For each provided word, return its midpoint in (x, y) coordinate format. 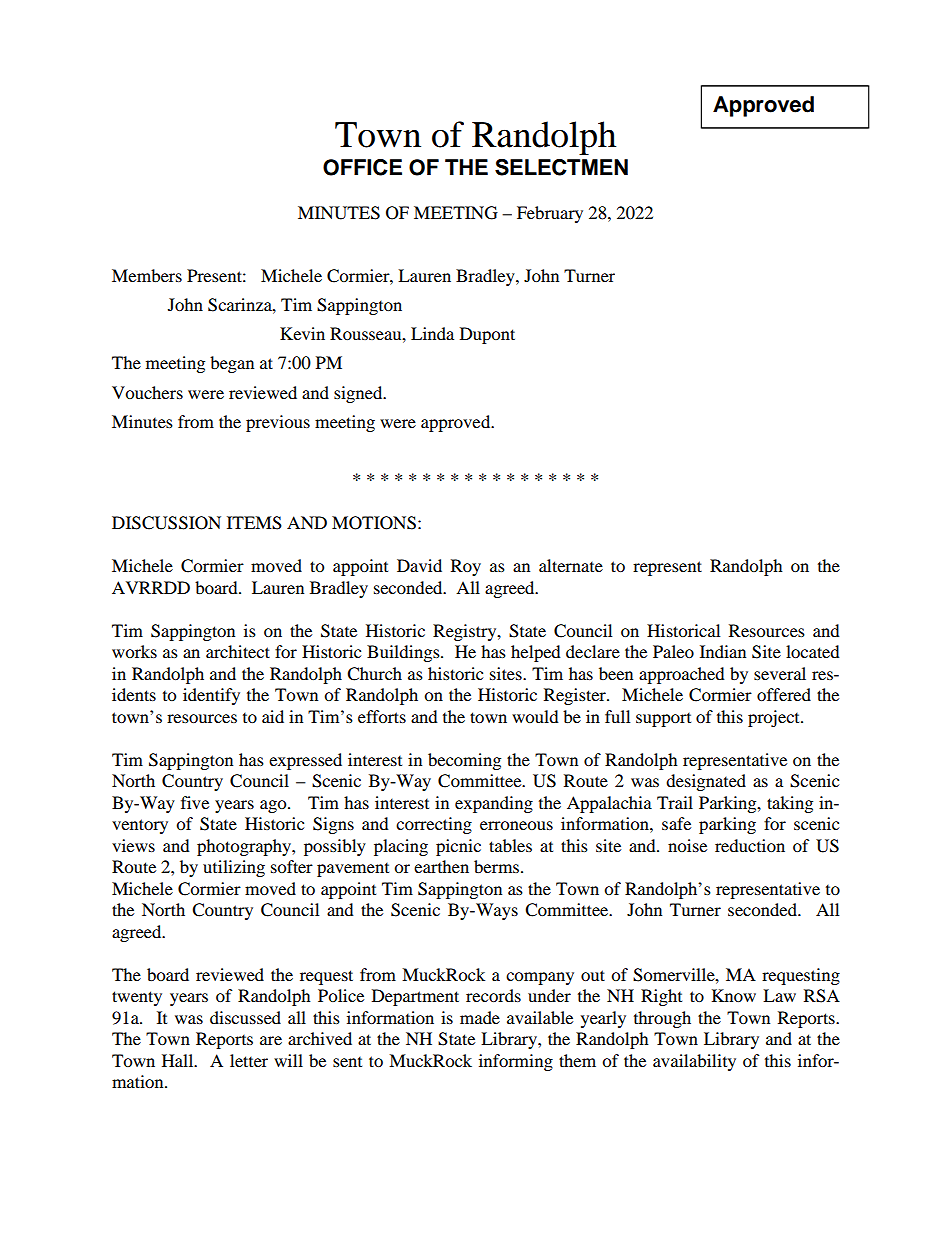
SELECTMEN (561, 167)
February (550, 214)
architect (238, 651)
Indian (723, 651)
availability (694, 1062)
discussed (245, 1017)
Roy (466, 567)
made (480, 1017)
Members (147, 275)
